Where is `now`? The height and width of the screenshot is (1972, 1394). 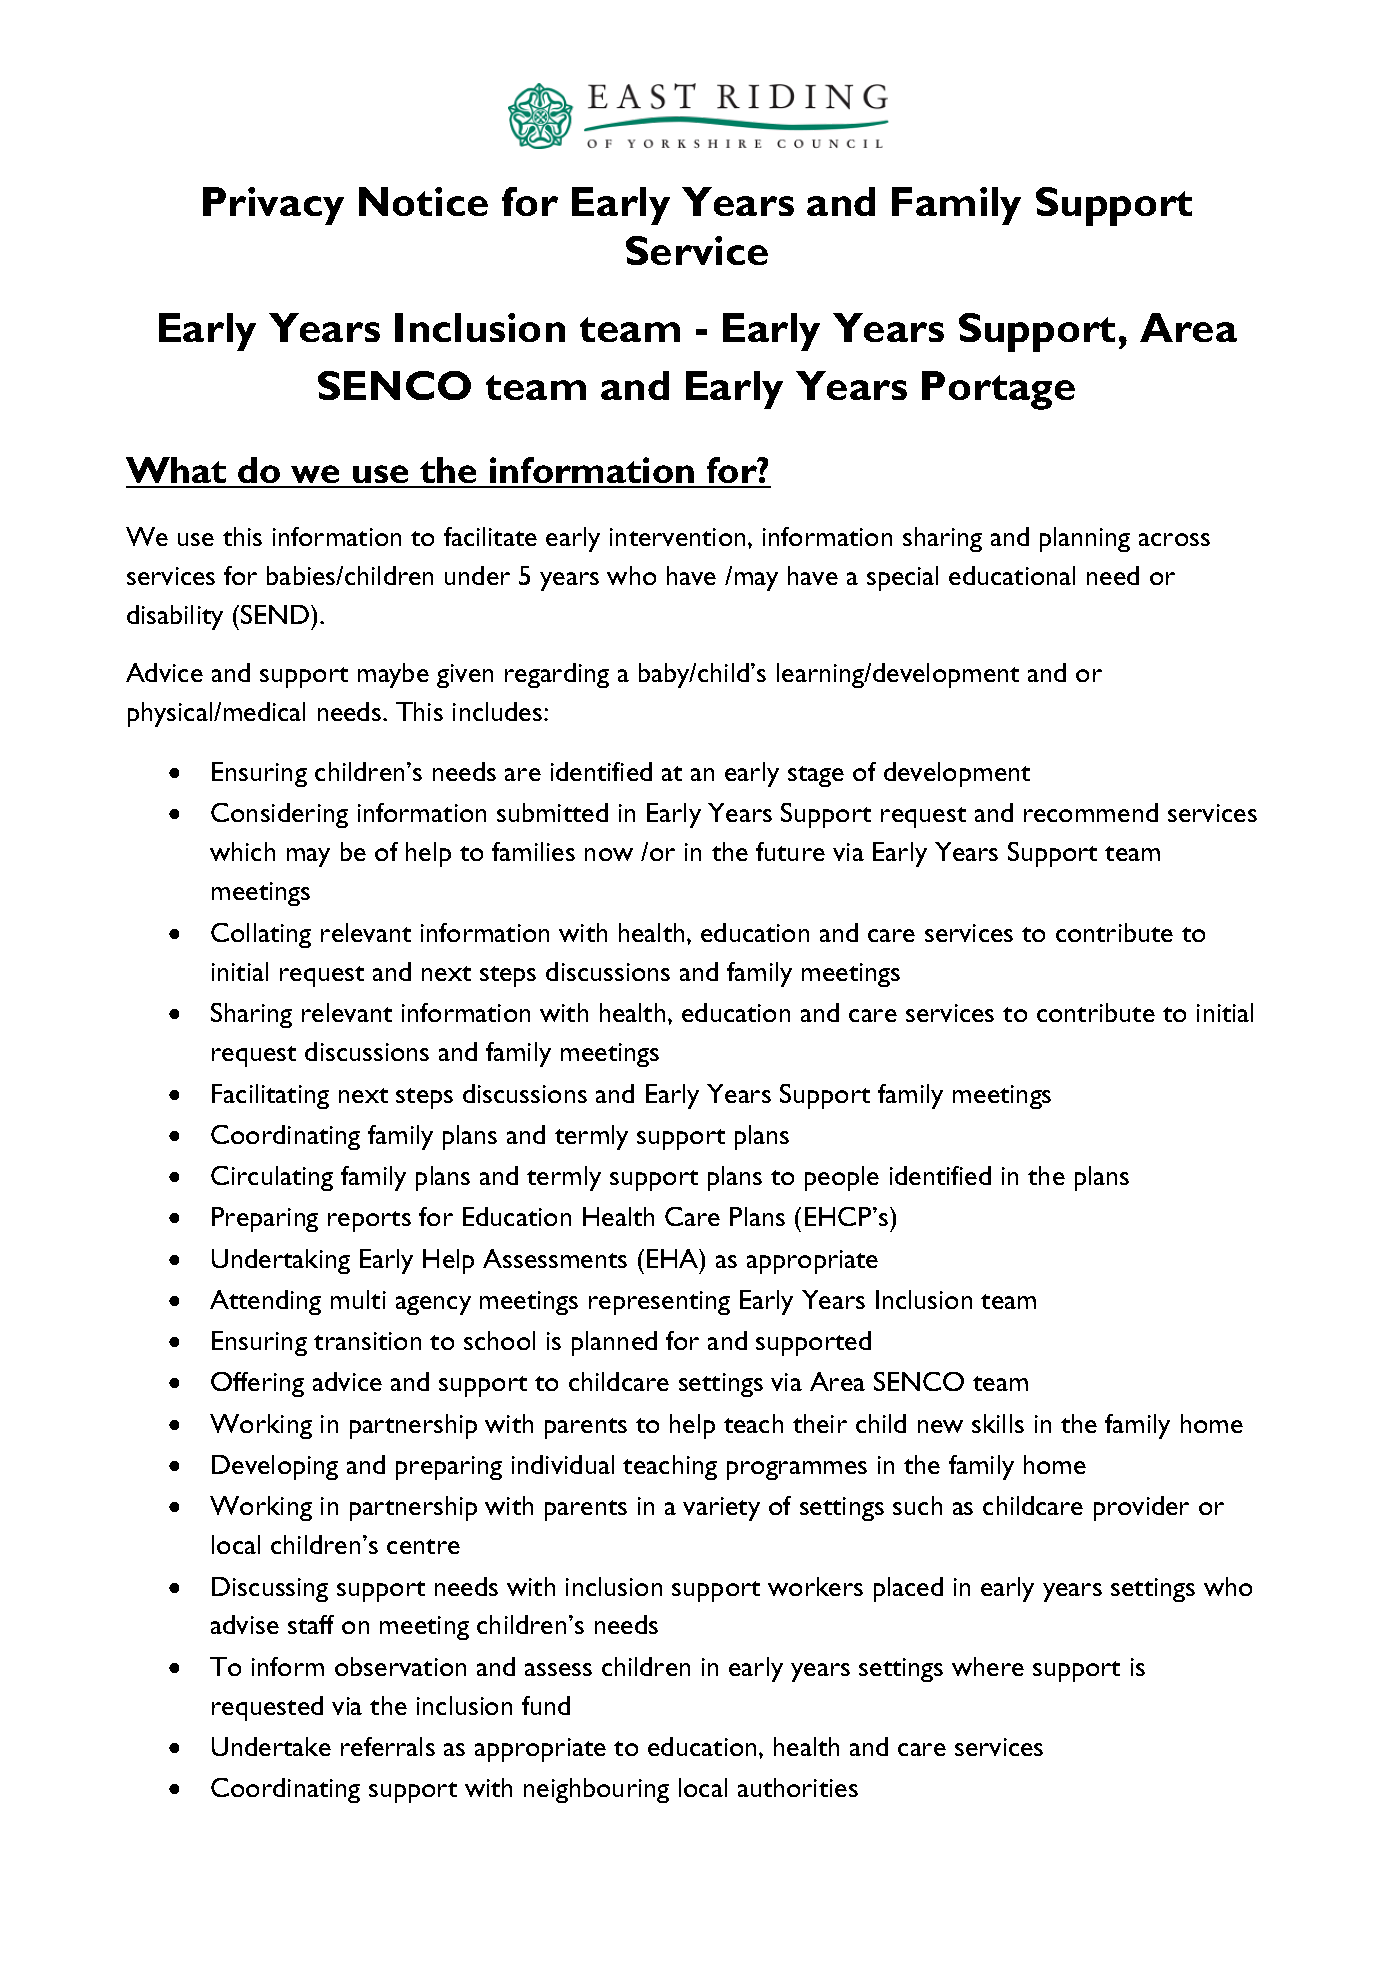
now is located at coordinates (609, 854).
